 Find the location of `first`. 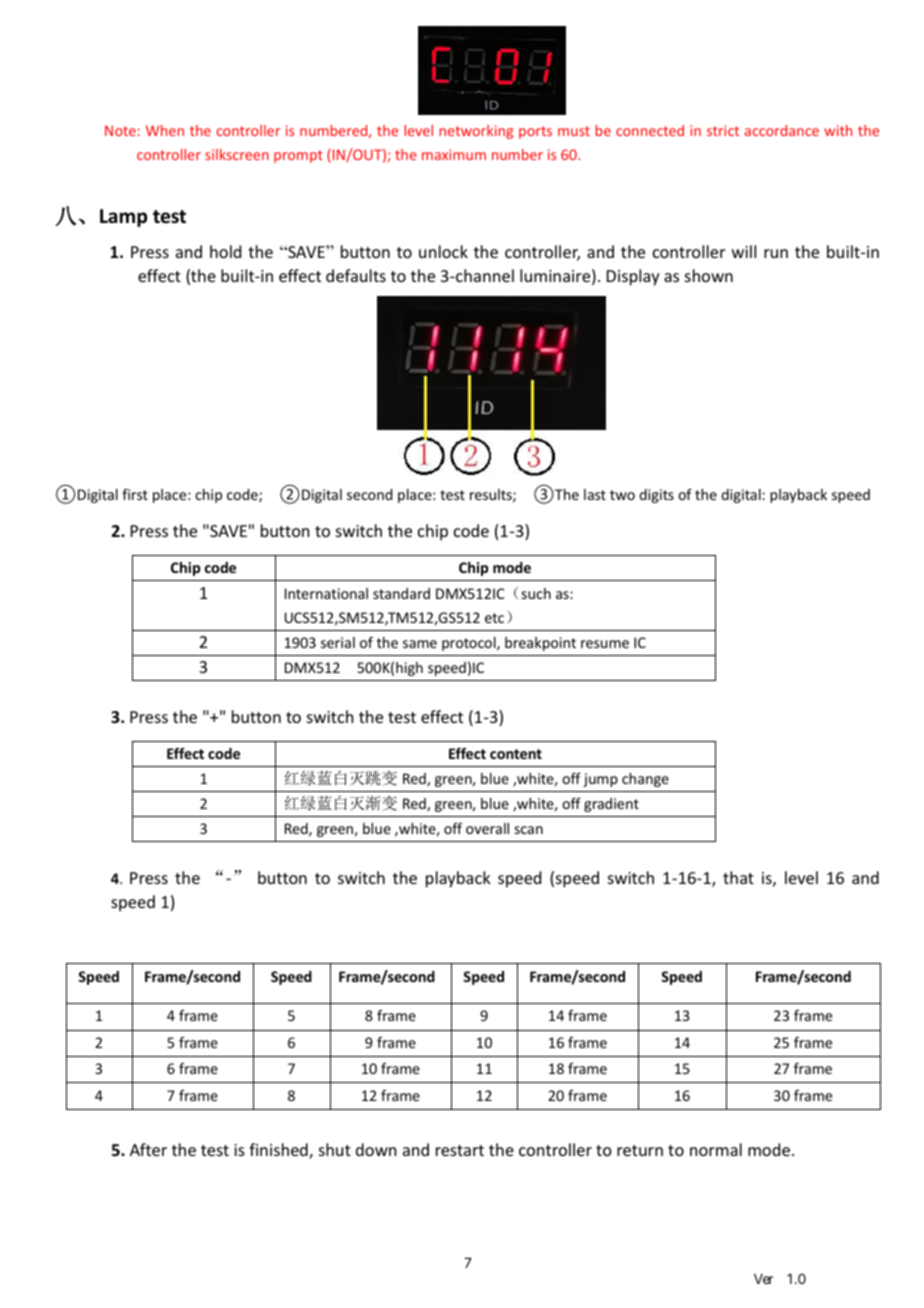

first is located at coordinates (135, 494).
